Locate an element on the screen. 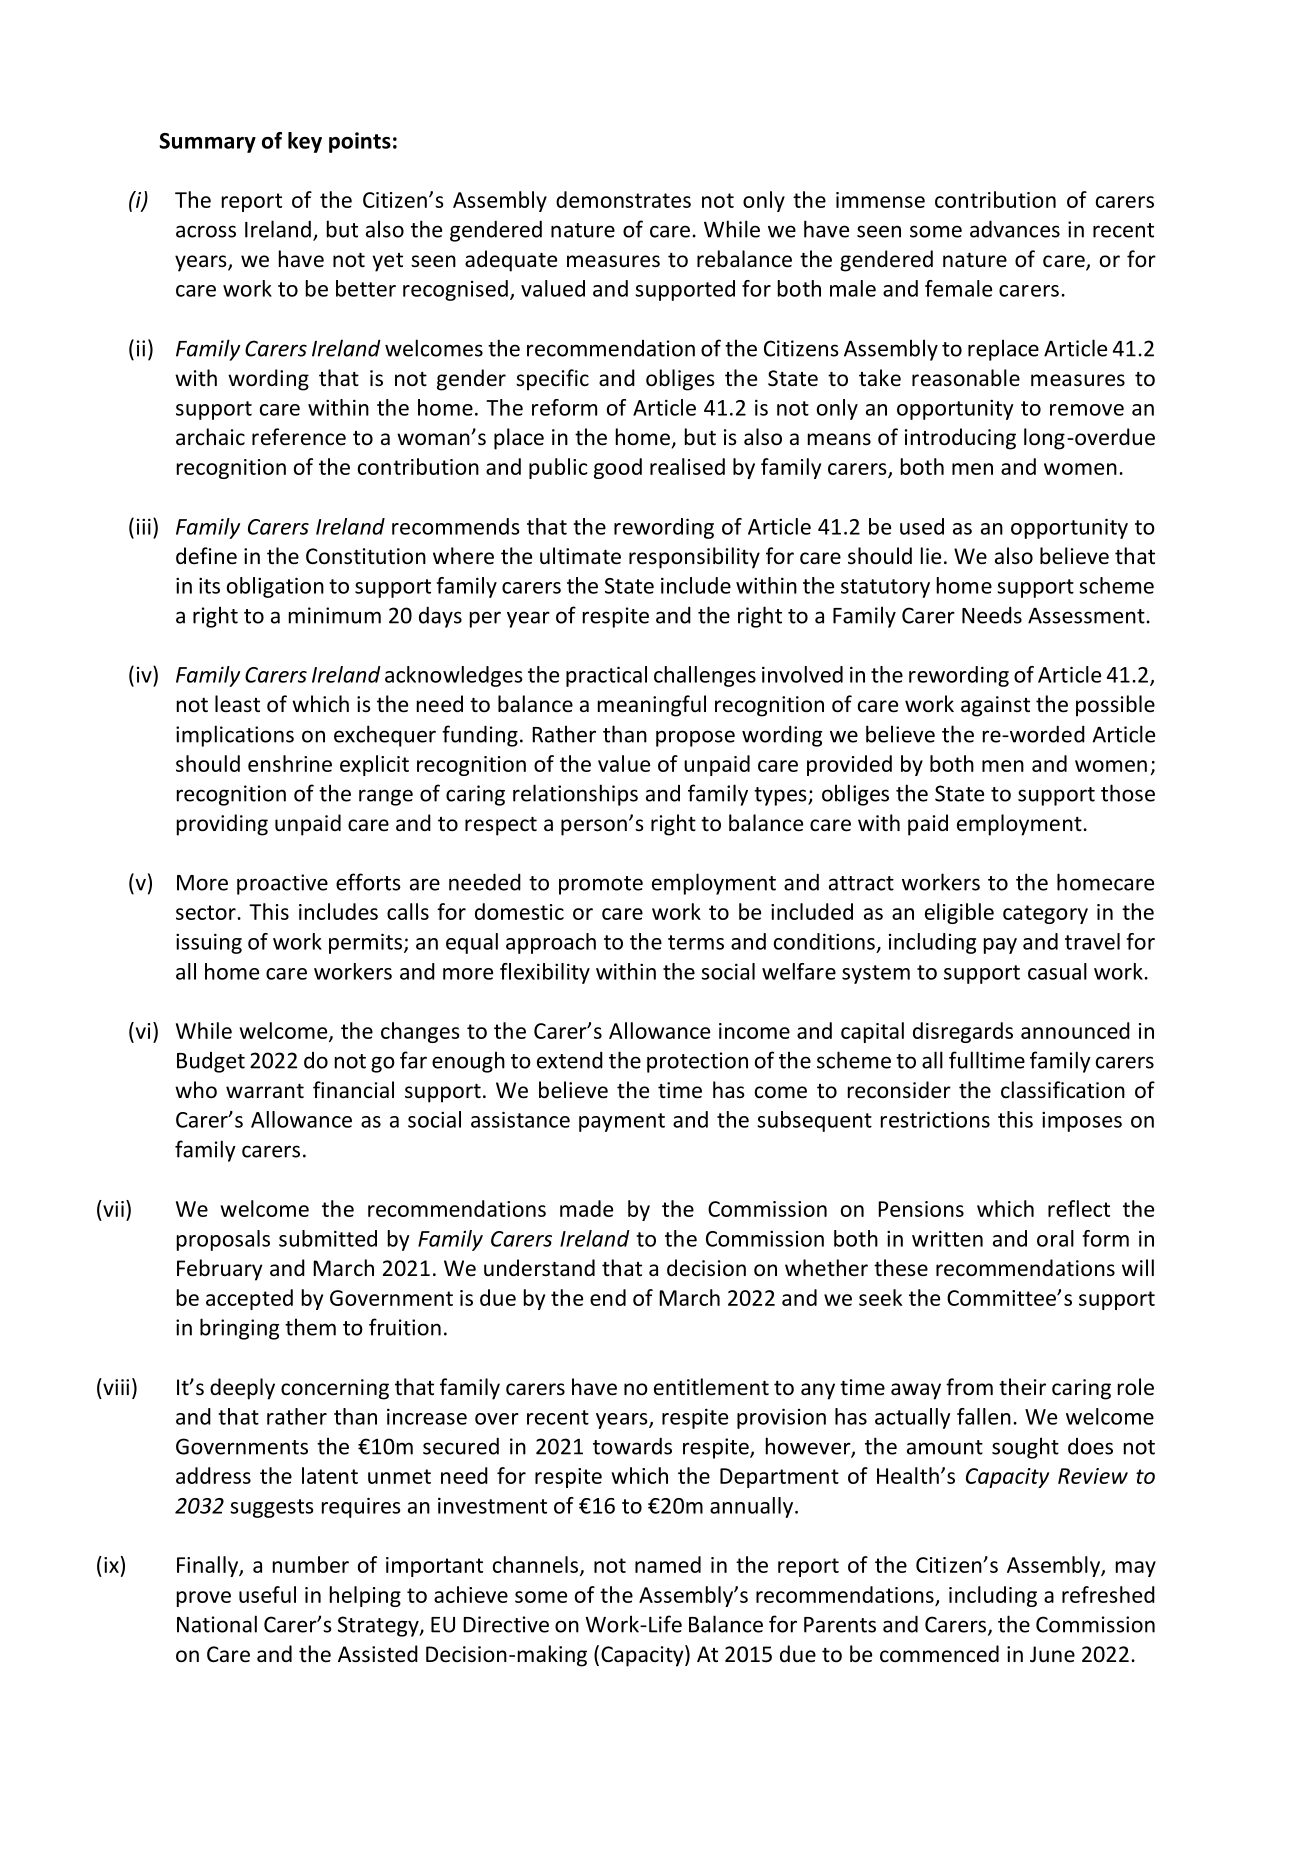  warrant is located at coordinates (265, 1091).
